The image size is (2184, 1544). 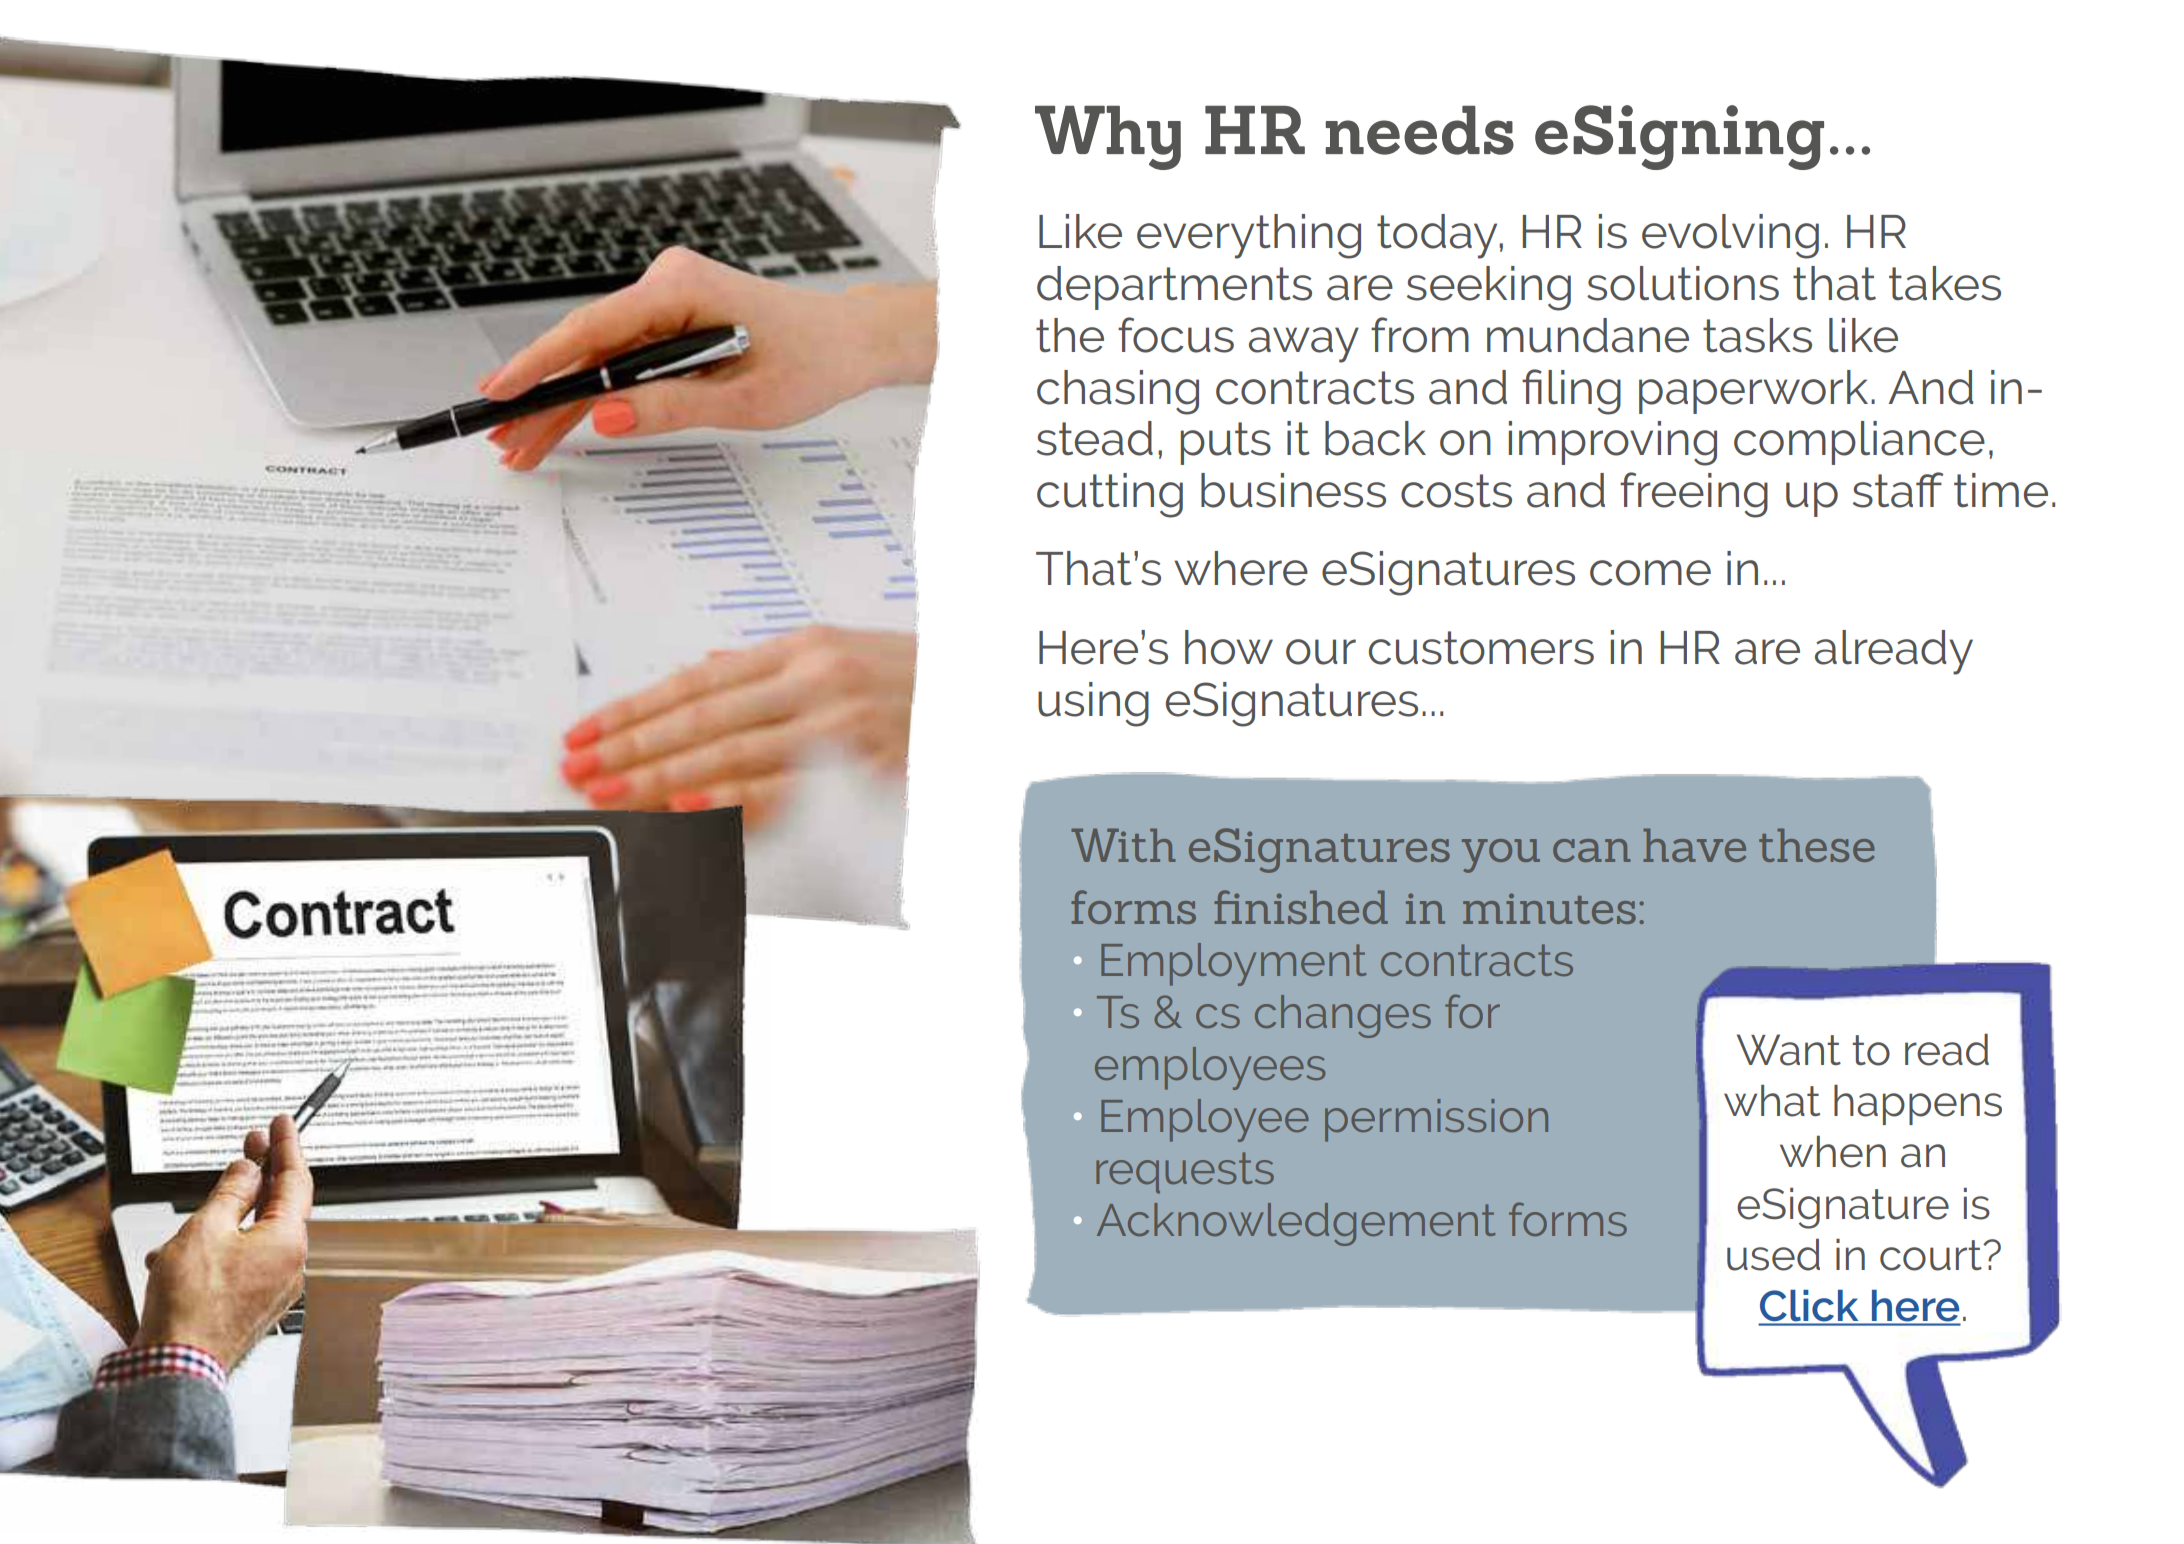 I want to click on needs, so click(x=1420, y=130).
